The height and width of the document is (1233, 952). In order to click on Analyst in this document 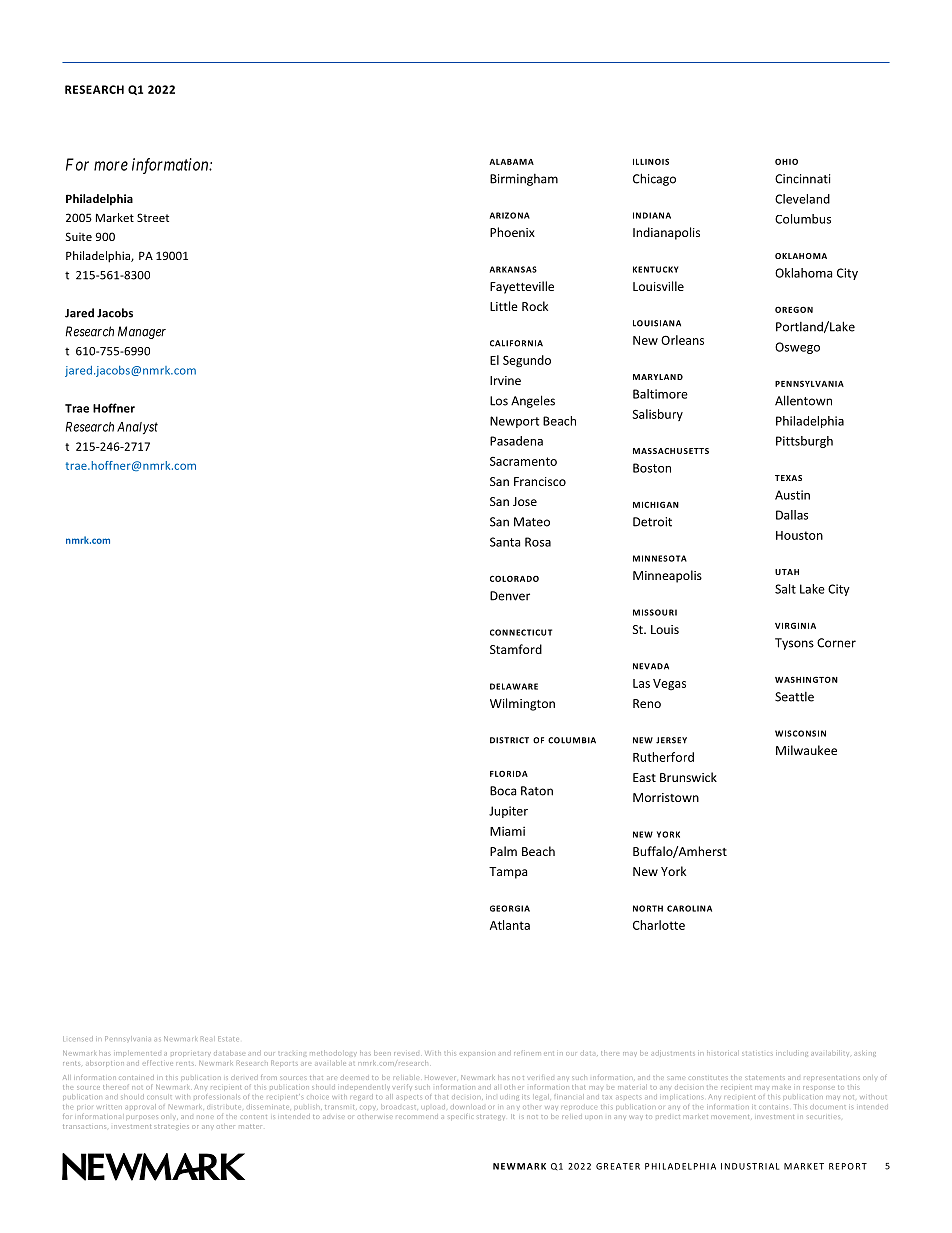, I will do `click(137, 428)`.
